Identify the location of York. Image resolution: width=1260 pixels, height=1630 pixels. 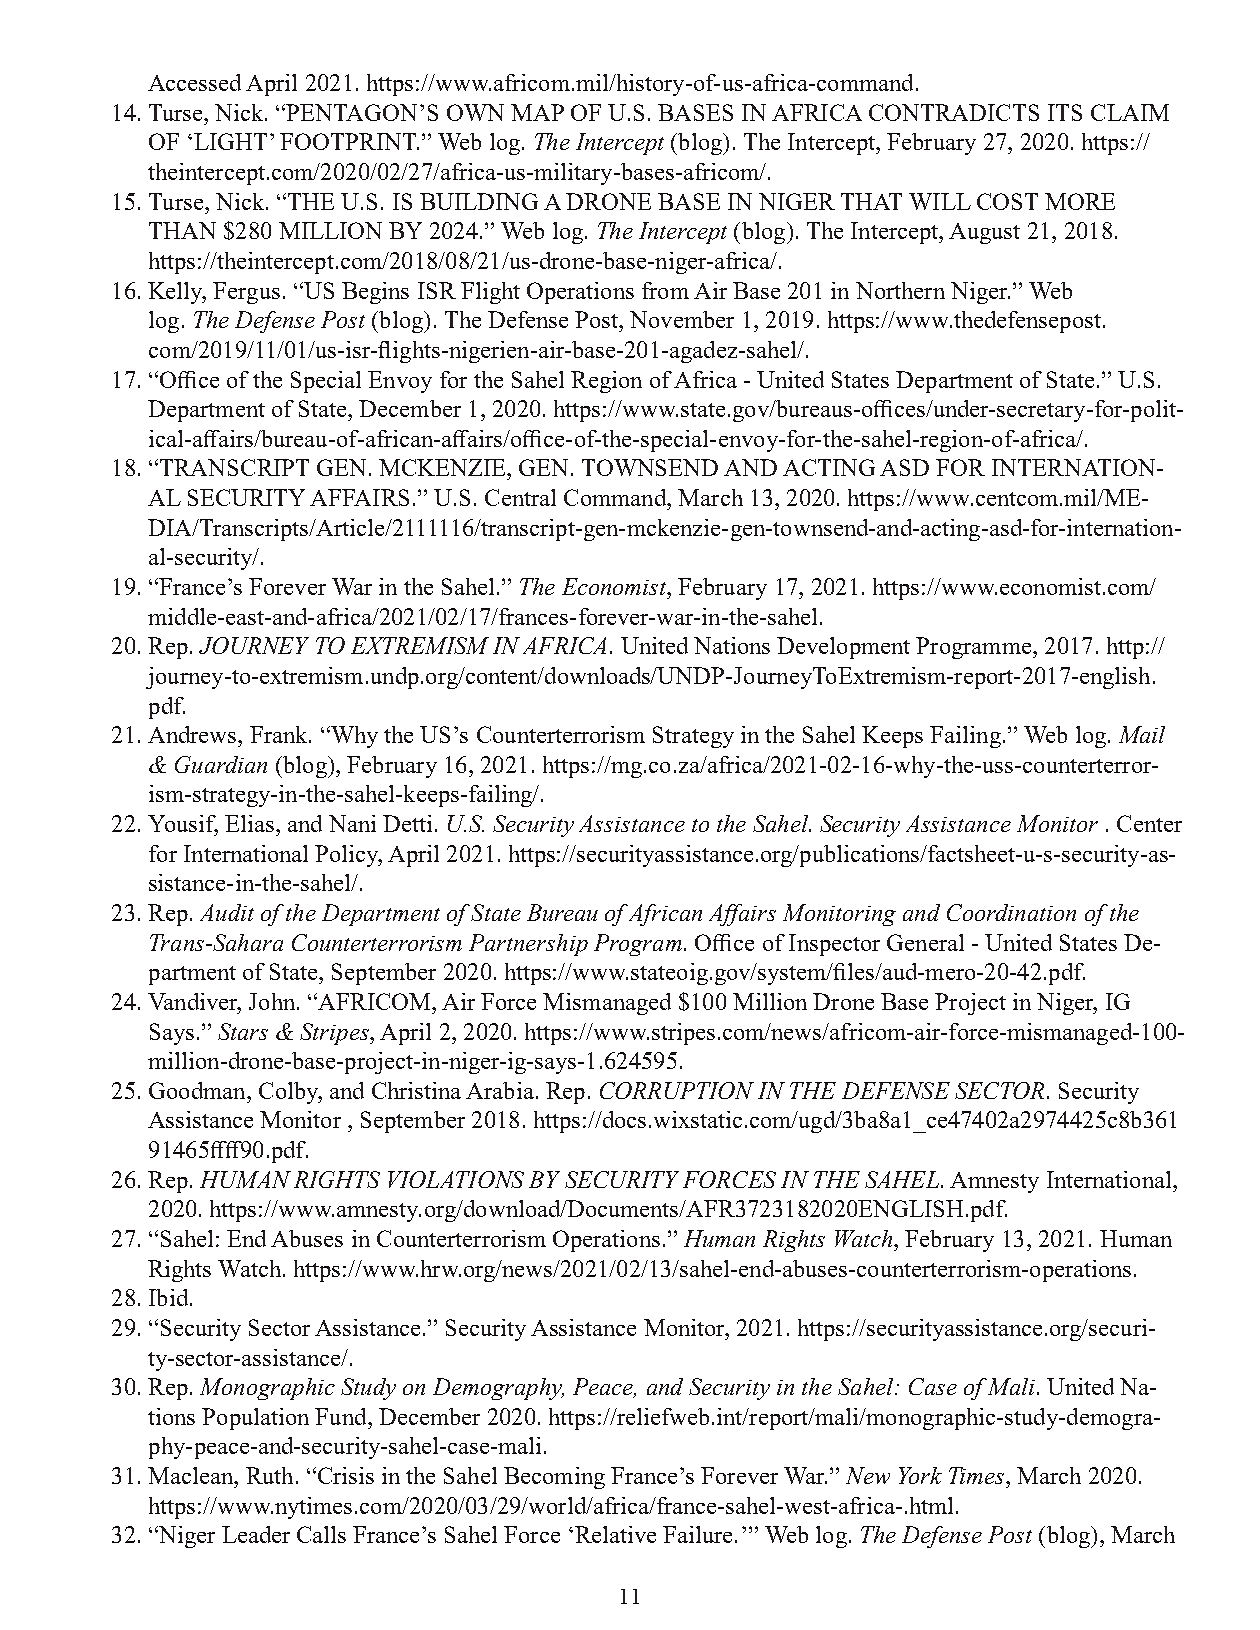
(920, 1475).
